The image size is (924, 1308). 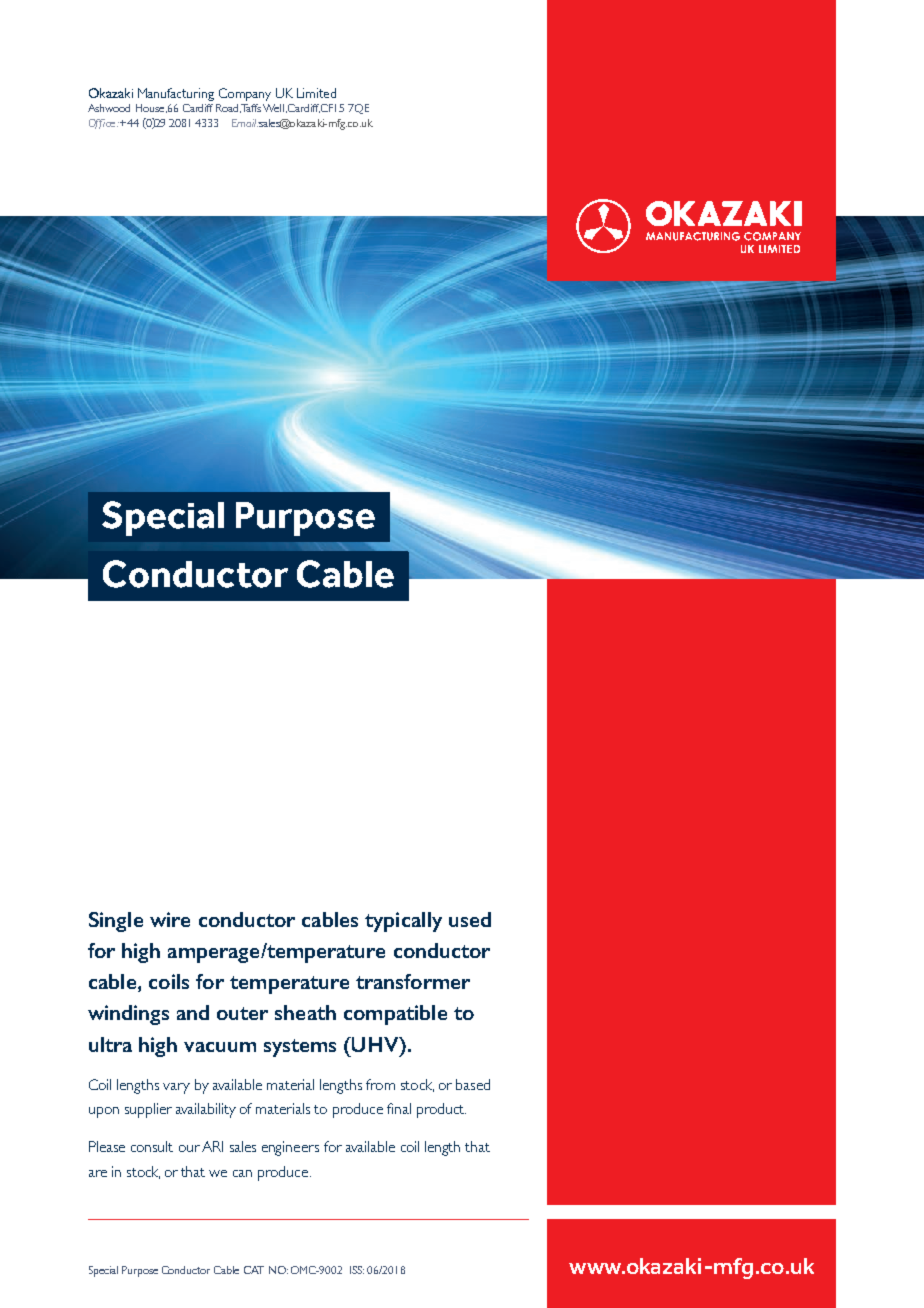 What do you see at coordinates (254, 1270) in the document?
I see `CAT` at bounding box center [254, 1270].
